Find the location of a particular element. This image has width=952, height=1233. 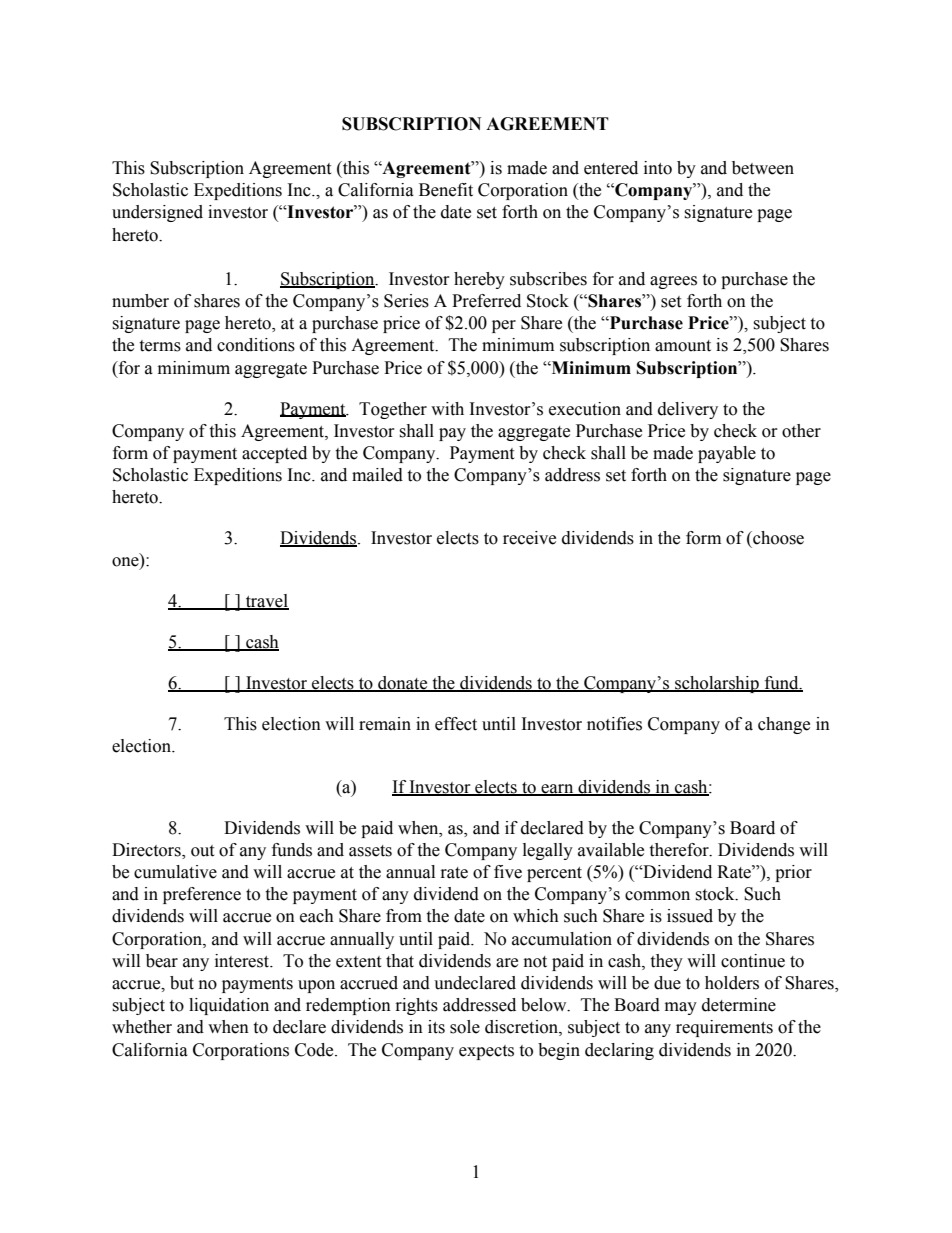

between is located at coordinates (763, 168).
